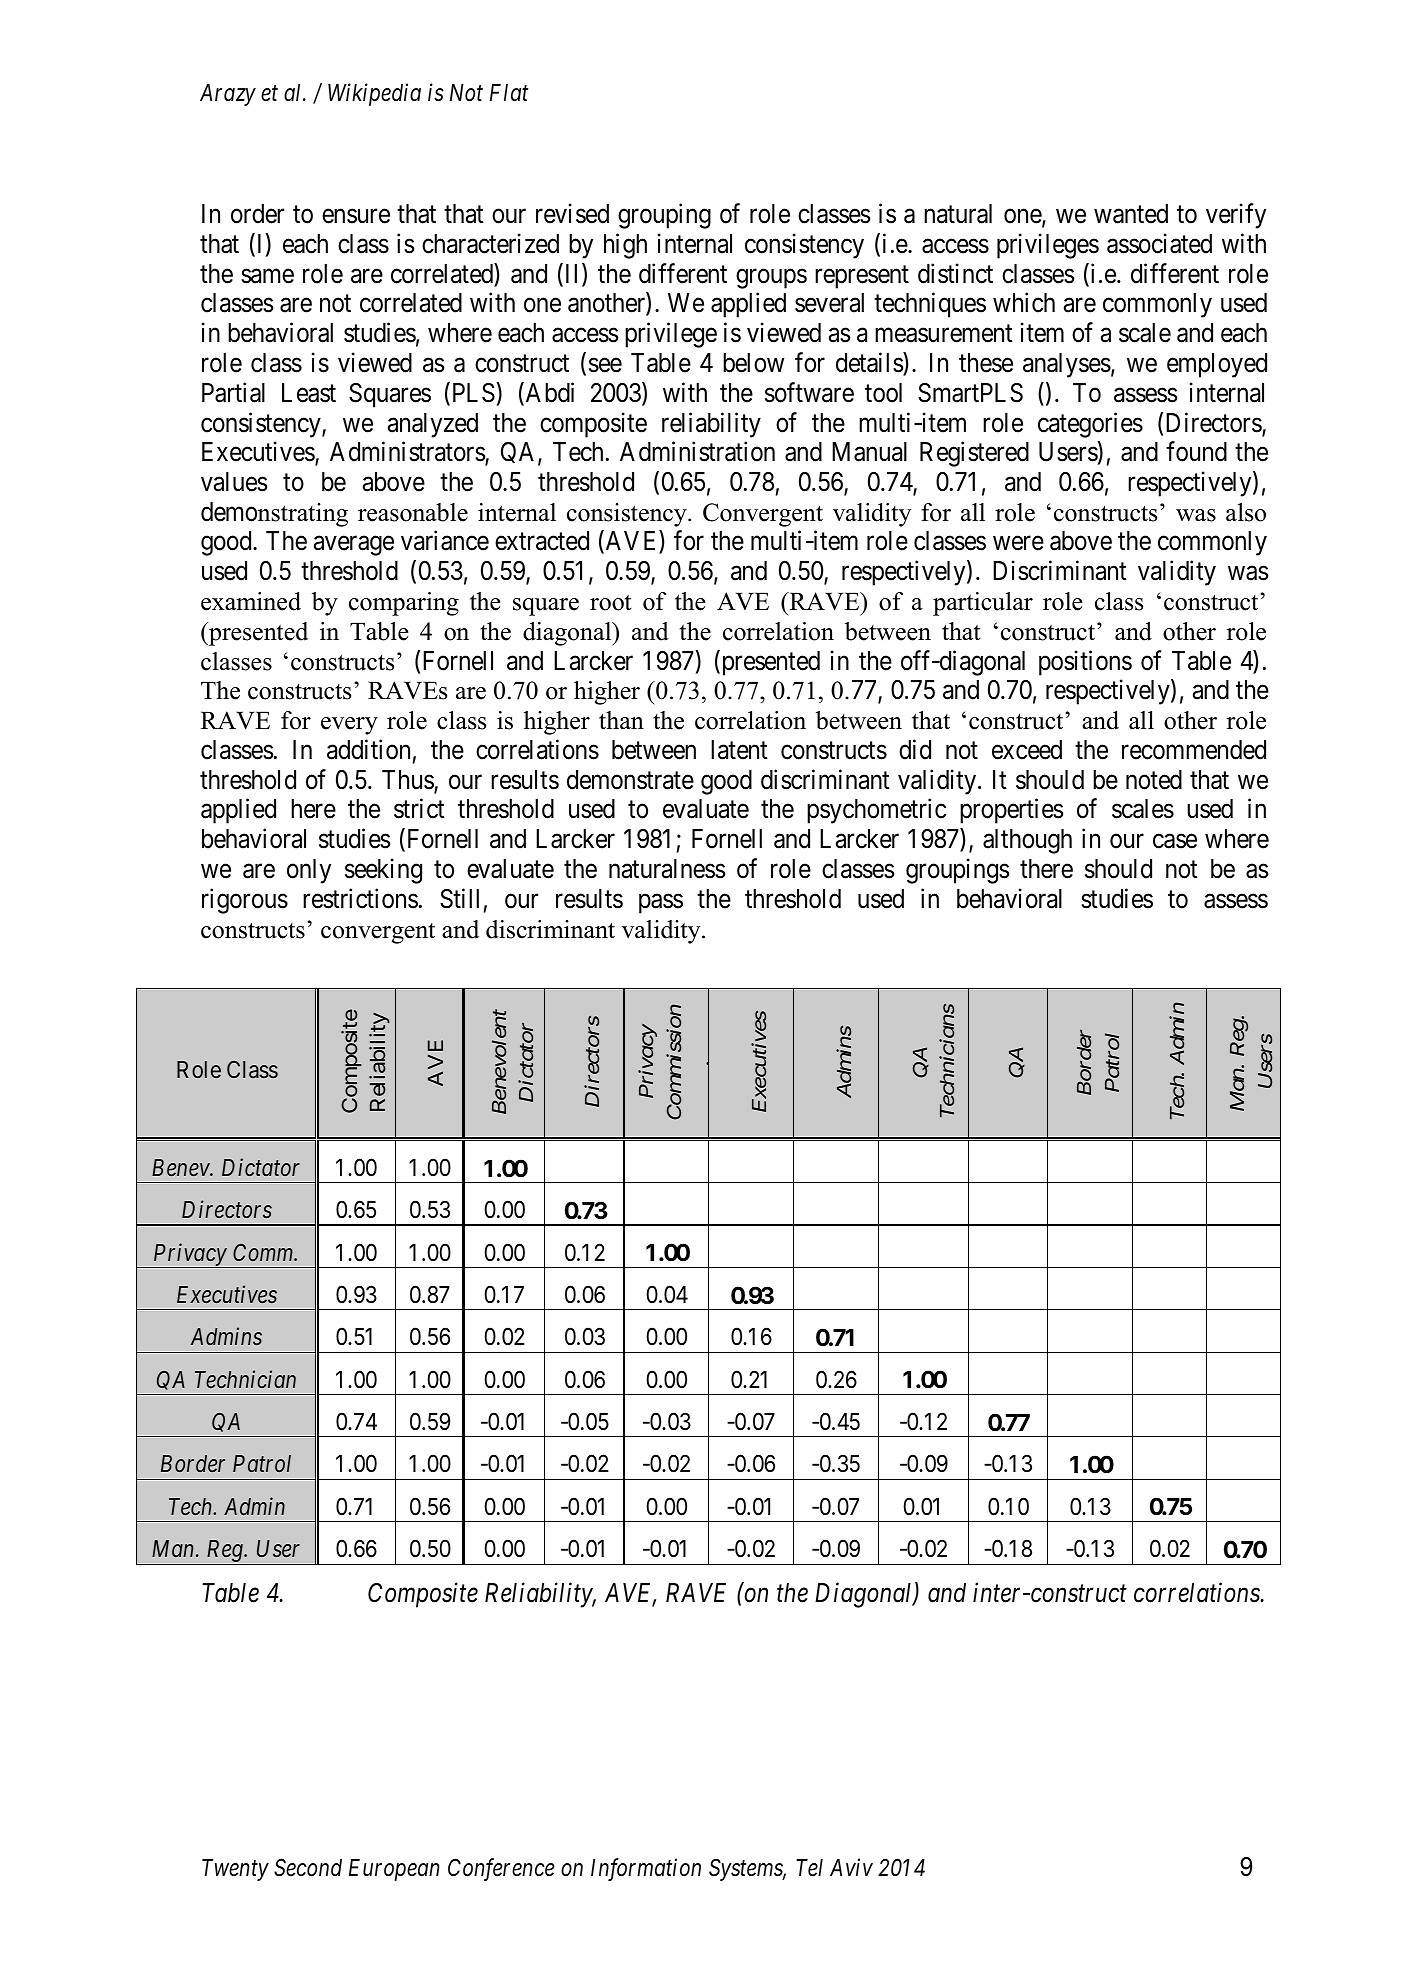  What do you see at coordinates (1175, 841) in the document?
I see `case` at bounding box center [1175, 841].
